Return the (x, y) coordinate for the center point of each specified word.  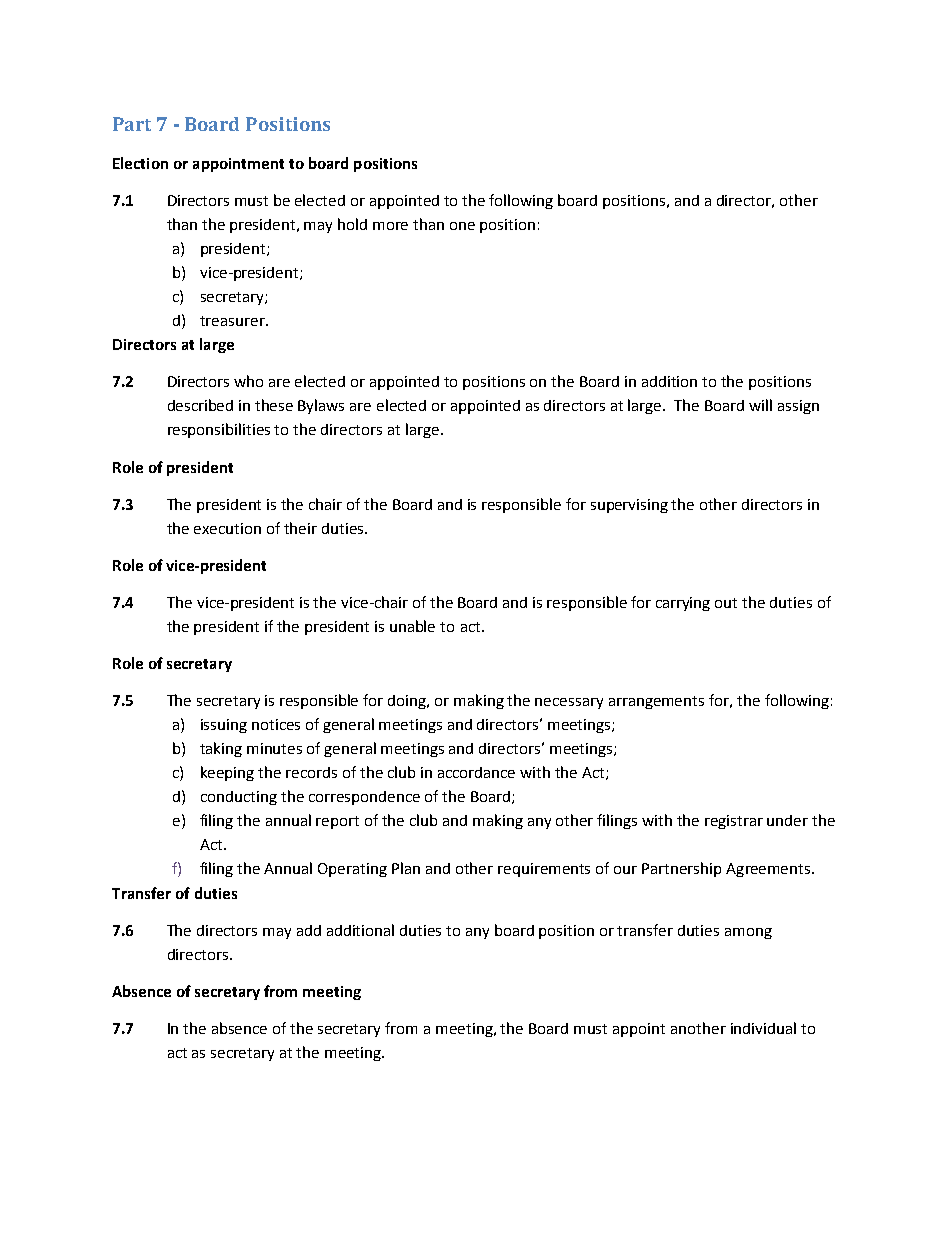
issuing (224, 726)
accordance (476, 772)
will (760, 405)
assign (798, 407)
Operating (352, 870)
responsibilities (219, 430)
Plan (406, 868)
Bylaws (321, 406)
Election (140, 163)
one (462, 226)
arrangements (656, 702)
